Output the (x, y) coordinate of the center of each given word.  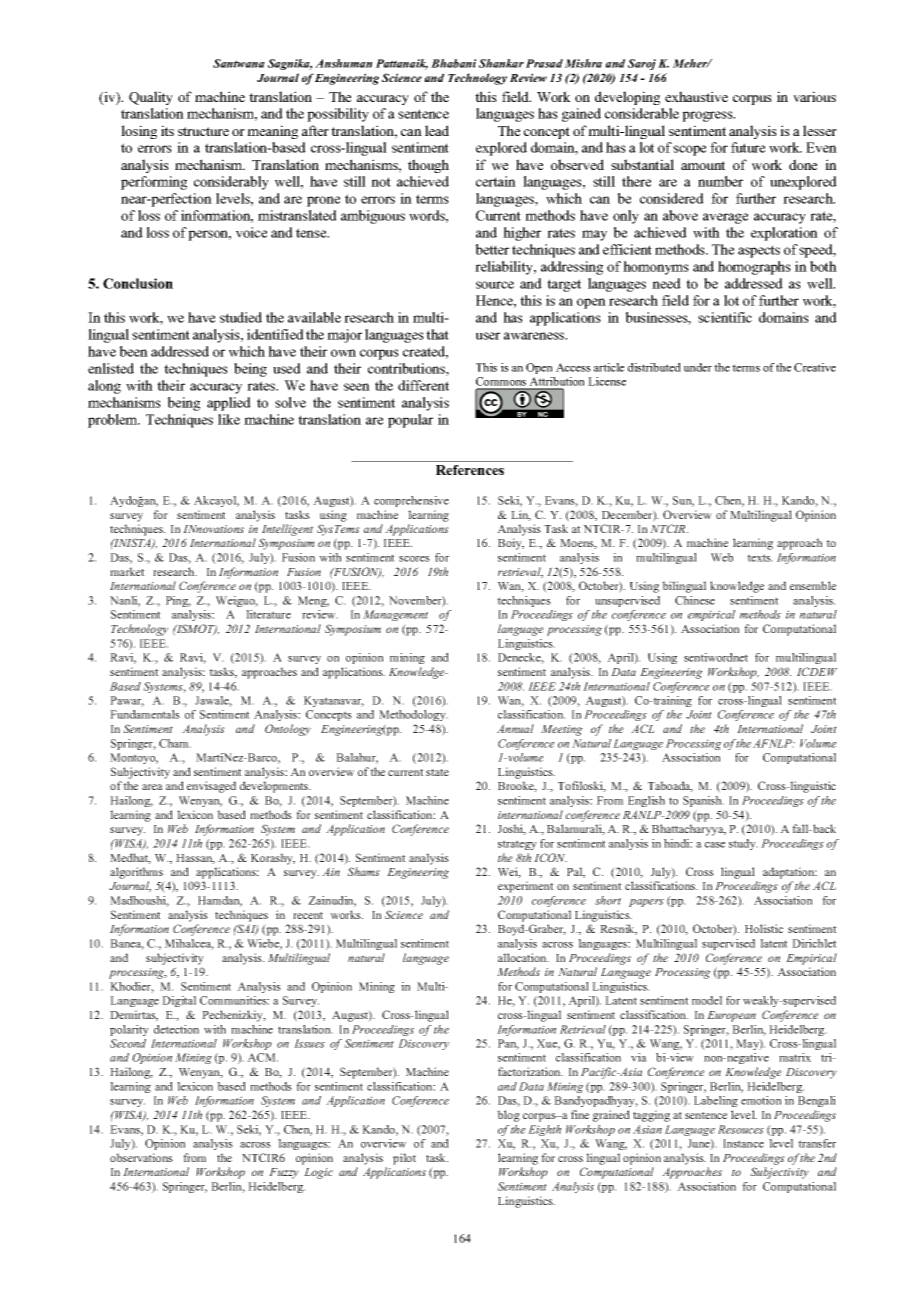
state (437, 772)
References (470, 470)
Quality (151, 98)
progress (708, 116)
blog (508, 1116)
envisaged (211, 787)
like (229, 419)
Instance (743, 1143)
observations (141, 1157)
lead (437, 130)
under (698, 367)
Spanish (703, 801)
